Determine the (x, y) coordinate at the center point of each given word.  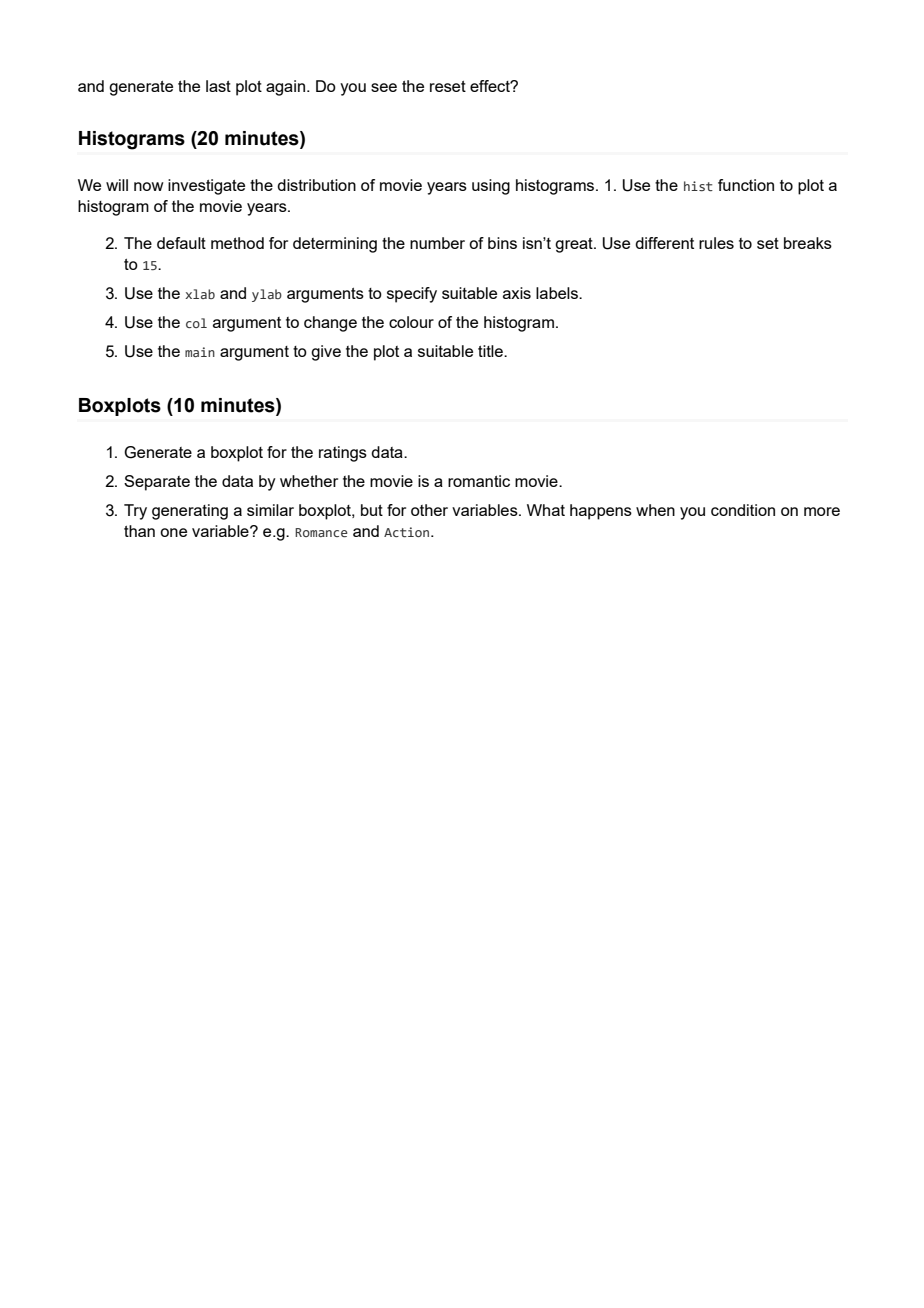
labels (558, 293)
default (181, 243)
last (218, 86)
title (491, 351)
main (200, 352)
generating (190, 512)
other (429, 510)
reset (448, 86)
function (746, 185)
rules (716, 243)
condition (743, 510)
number (437, 243)
